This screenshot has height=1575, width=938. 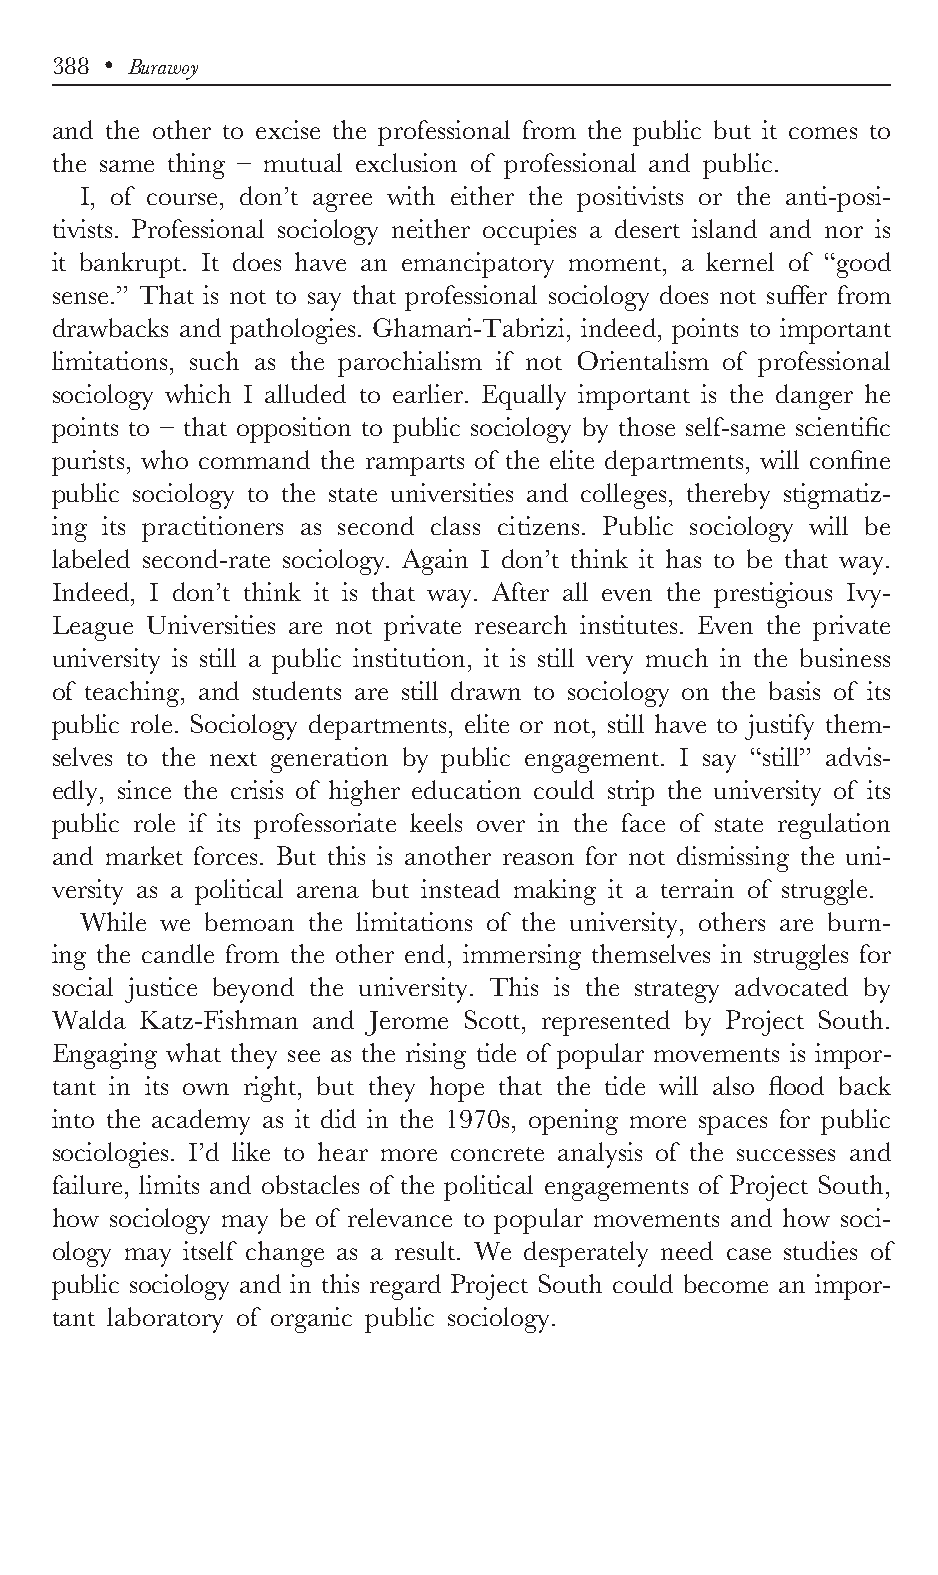 I want to click on teaching, so click(x=134, y=694).
